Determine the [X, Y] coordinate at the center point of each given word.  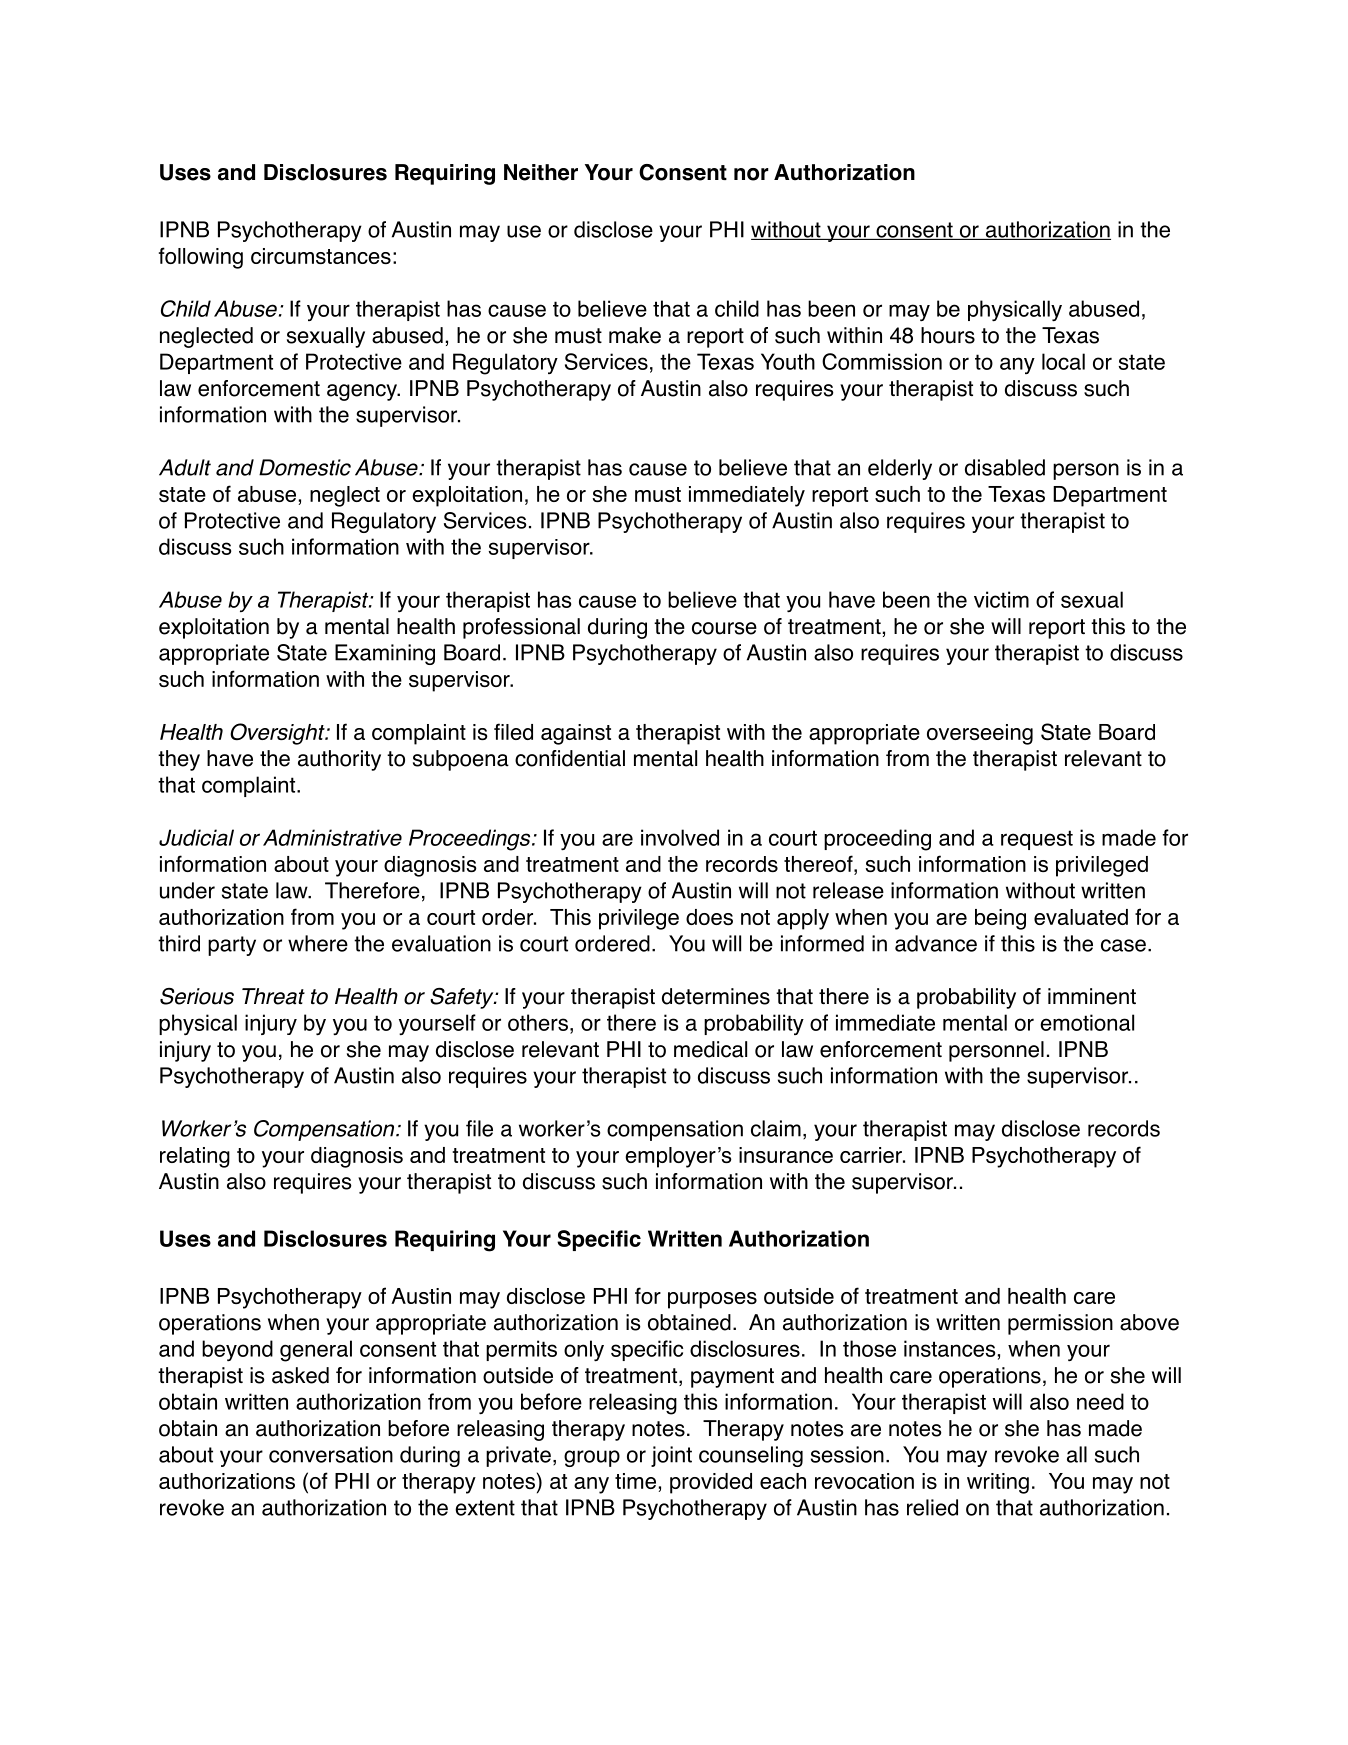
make [635, 335]
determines [716, 996]
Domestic [305, 467]
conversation [331, 1454]
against [576, 734]
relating [195, 1157]
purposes [712, 1300]
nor [751, 174]
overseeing [980, 734]
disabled [1005, 467]
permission [1060, 1324]
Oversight [278, 734]
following [201, 258]
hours [948, 335]
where [318, 943]
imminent [1092, 996]
